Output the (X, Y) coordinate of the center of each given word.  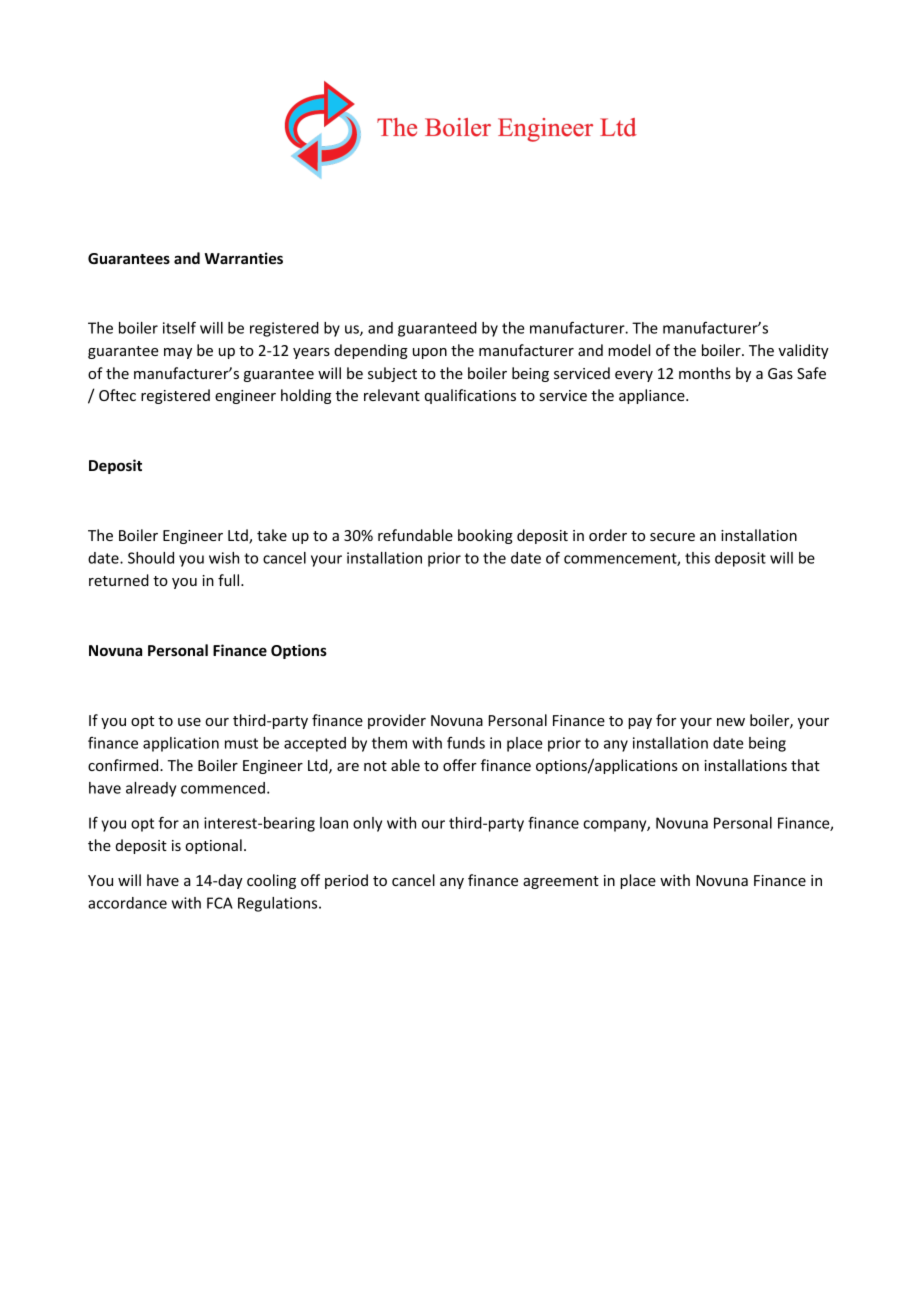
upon (430, 353)
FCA (220, 903)
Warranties (244, 258)
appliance (653, 396)
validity (803, 351)
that (805, 765)
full (230, 580)
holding (306, 396)
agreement (561, 882)
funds (466, 743)
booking (485, 536)
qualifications (470, 396)
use (189, 722)
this (697, 558)
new (731, 722)
